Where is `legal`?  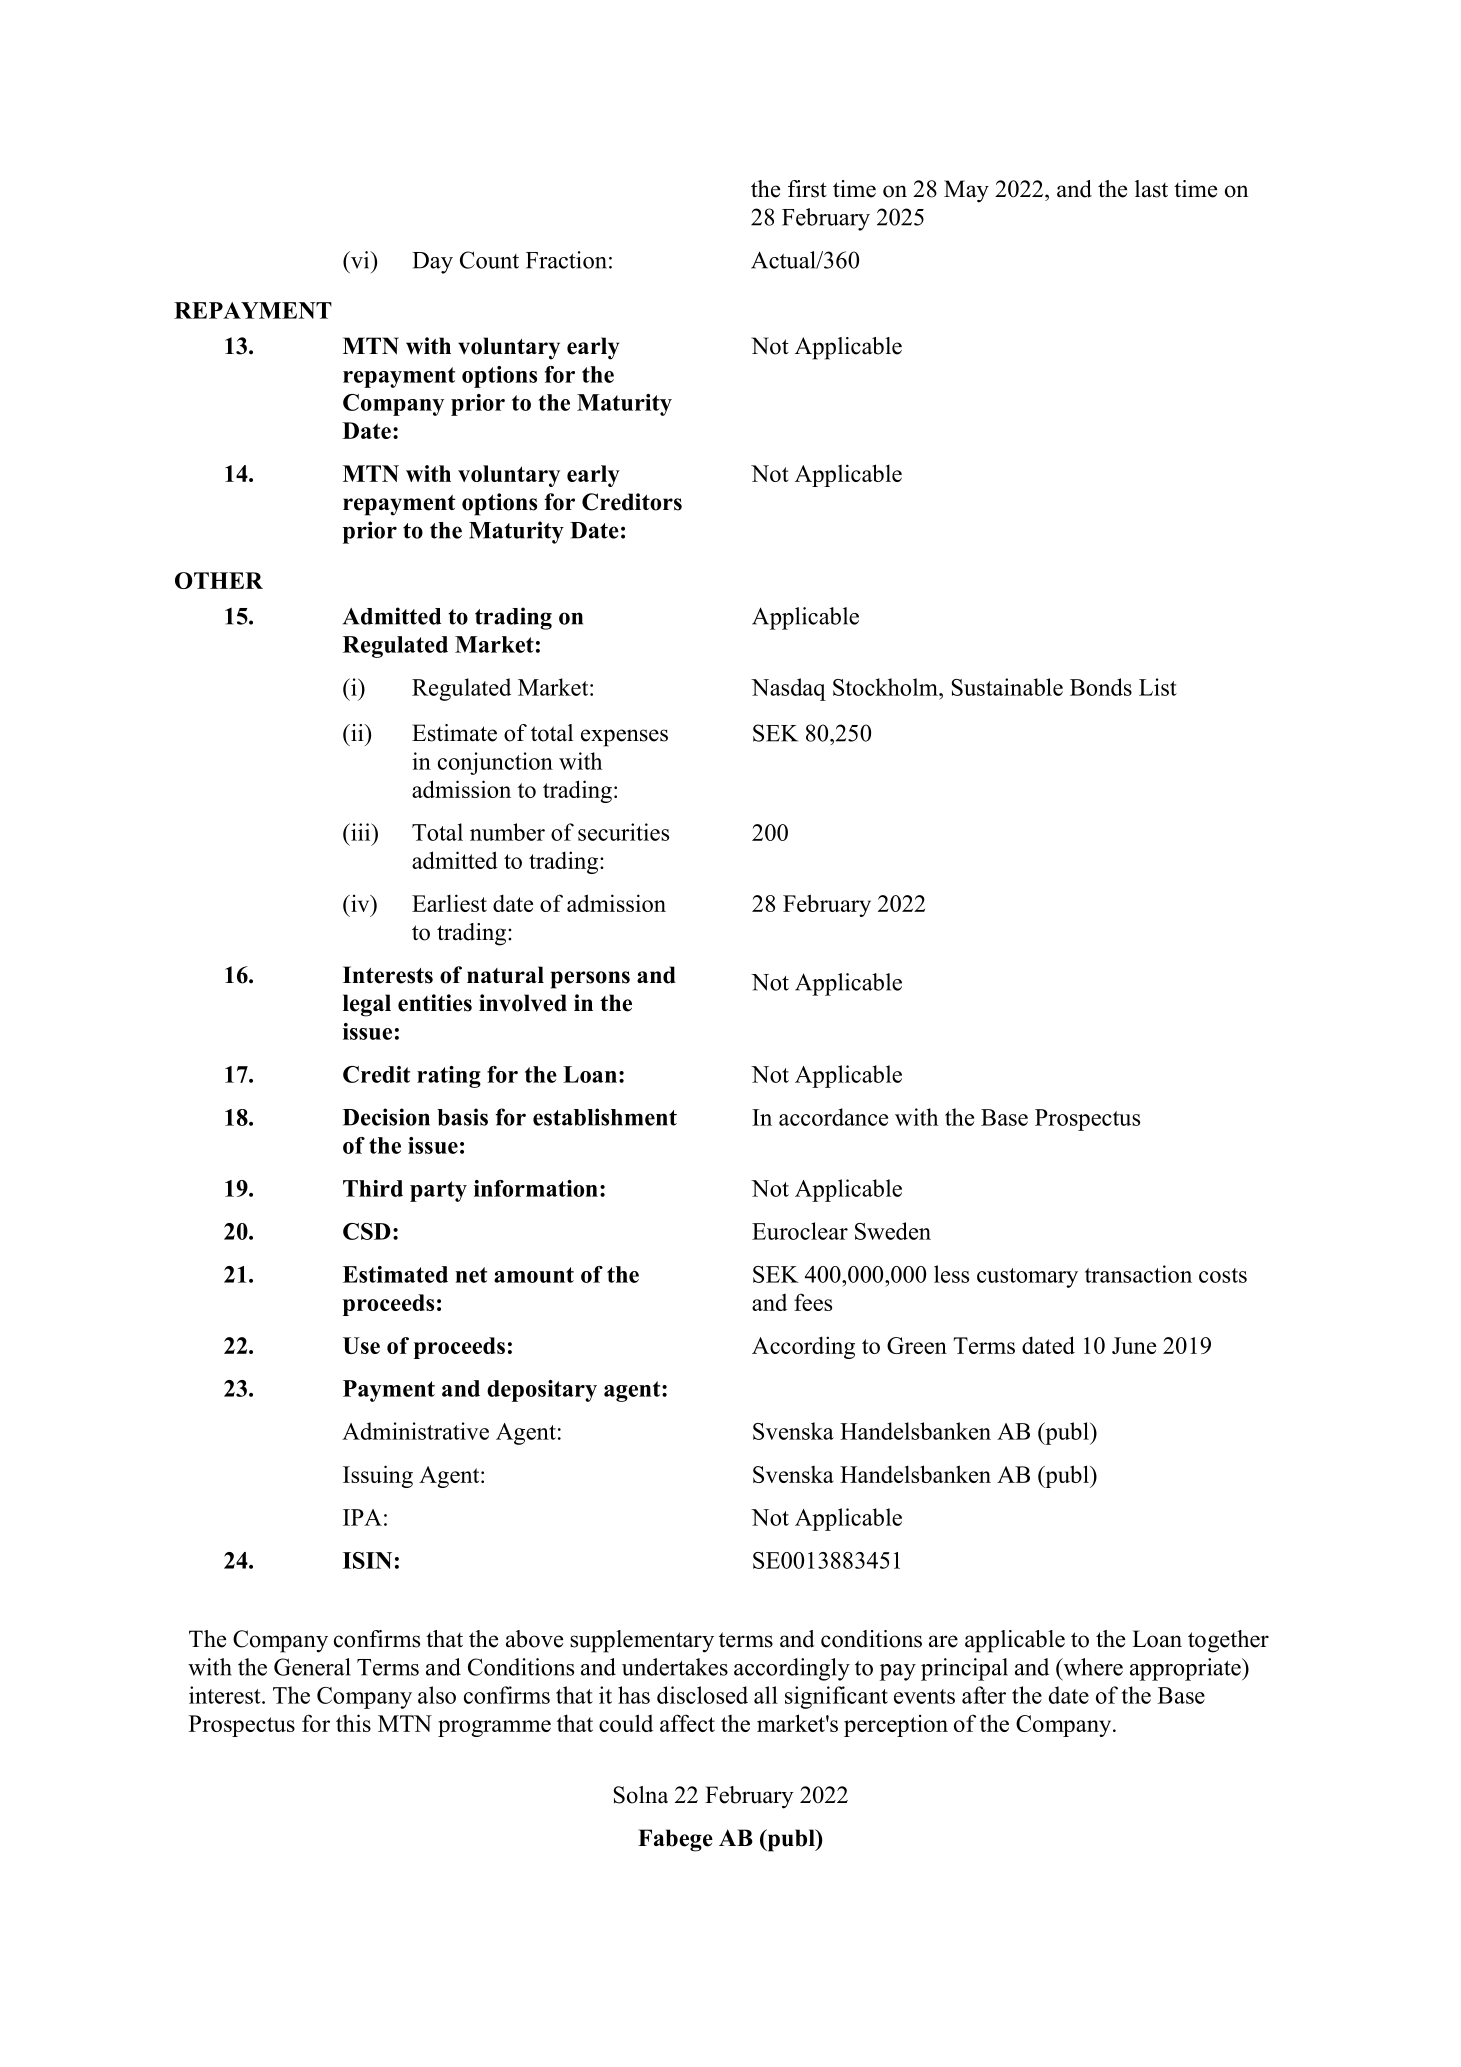 legal is located at coordinates (367, 1005).
